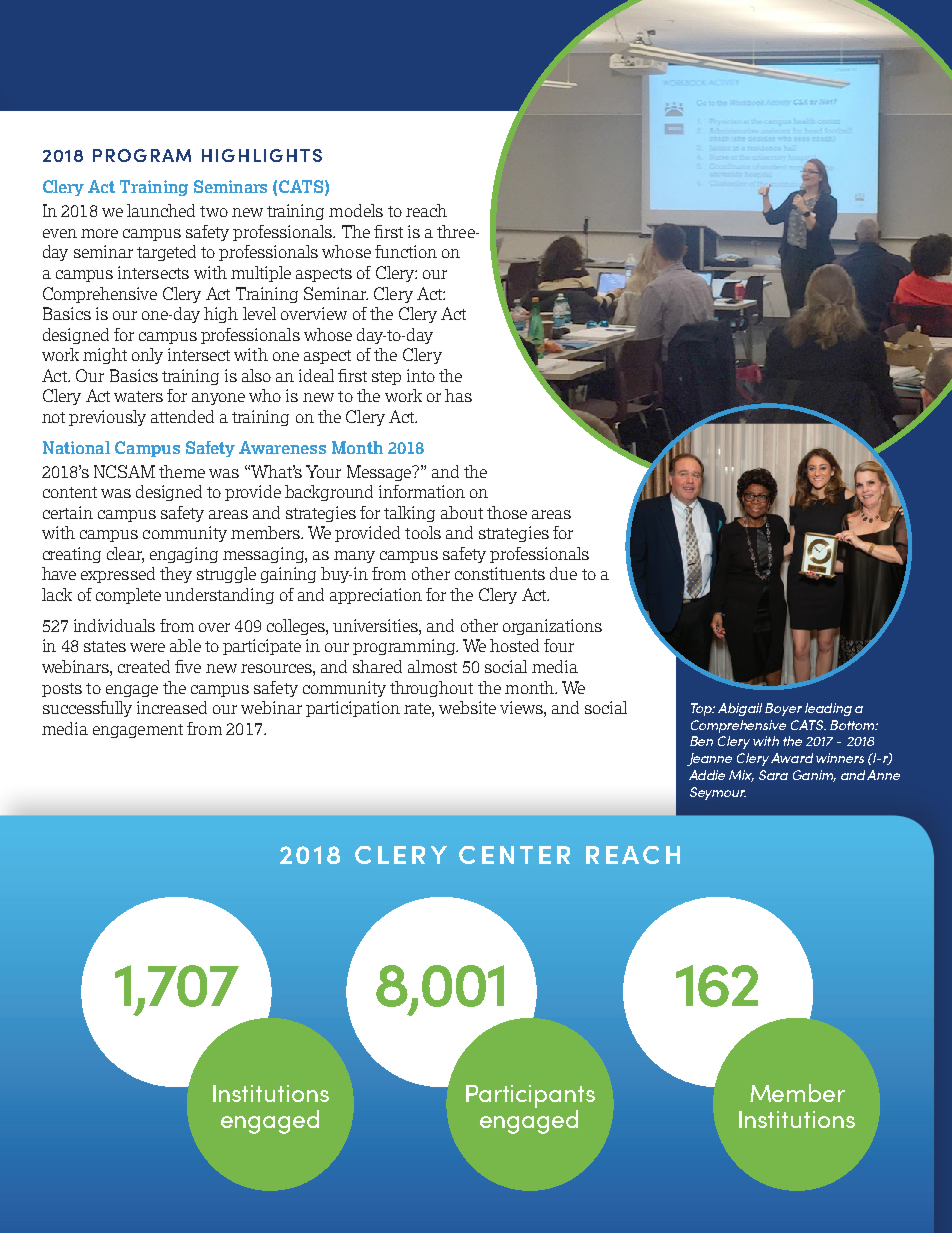 The height and width of the page is (1233, 952). I want to click on Participants, so click(530, 1096).
